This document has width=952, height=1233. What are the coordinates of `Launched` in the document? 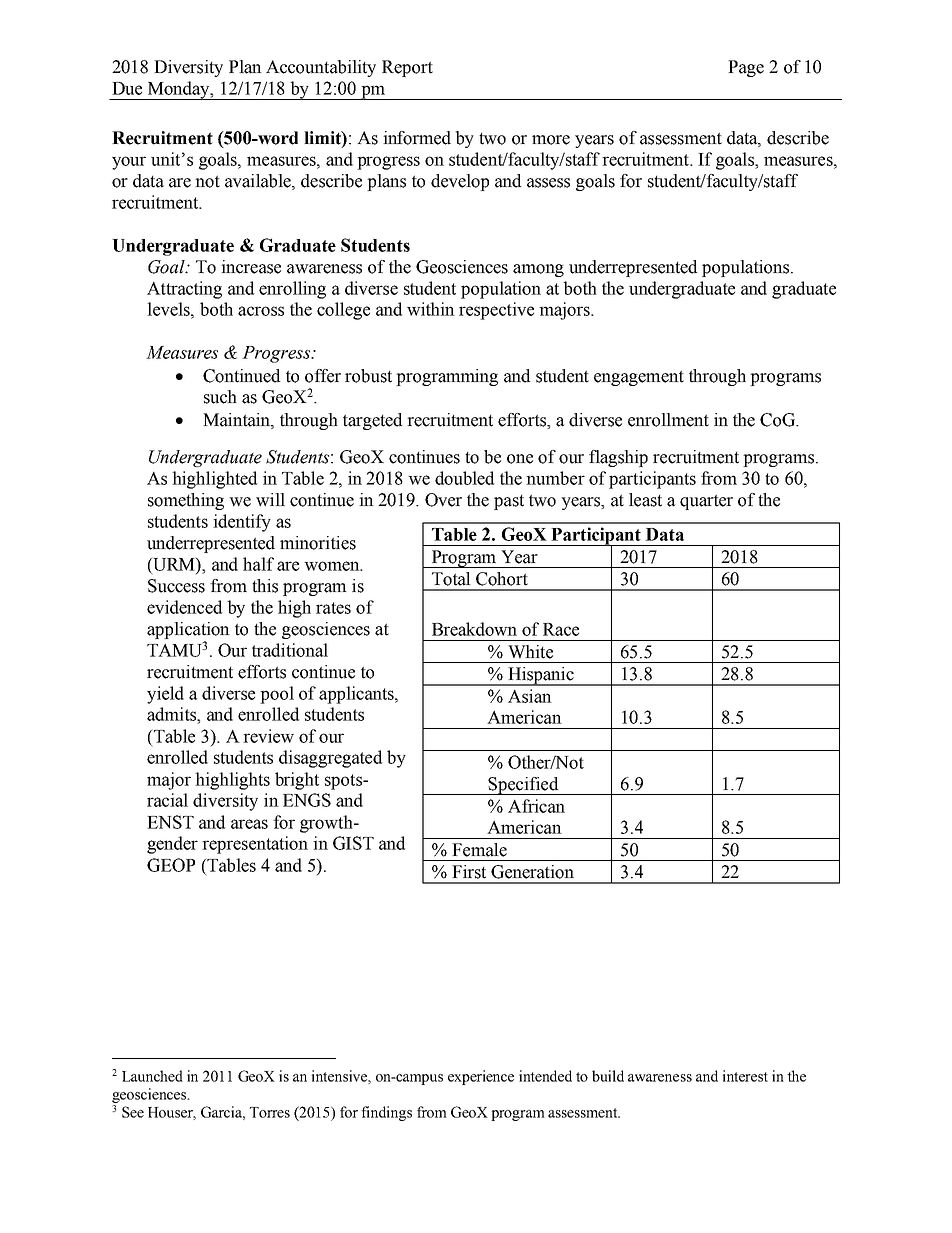 It's located at (152, 1076).
